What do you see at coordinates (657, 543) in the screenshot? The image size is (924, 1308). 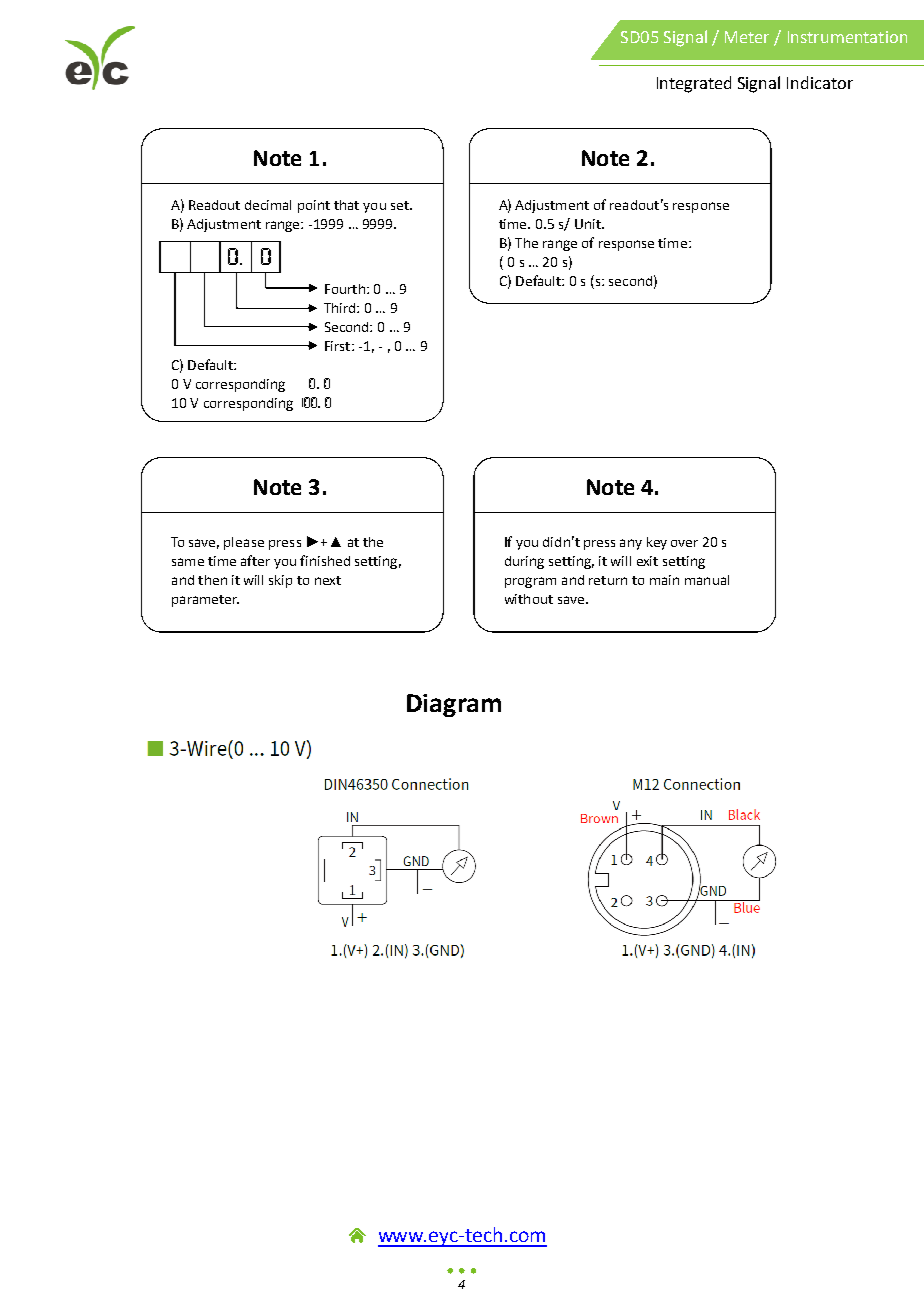 I see `key` at bounding box center [657, 543].
